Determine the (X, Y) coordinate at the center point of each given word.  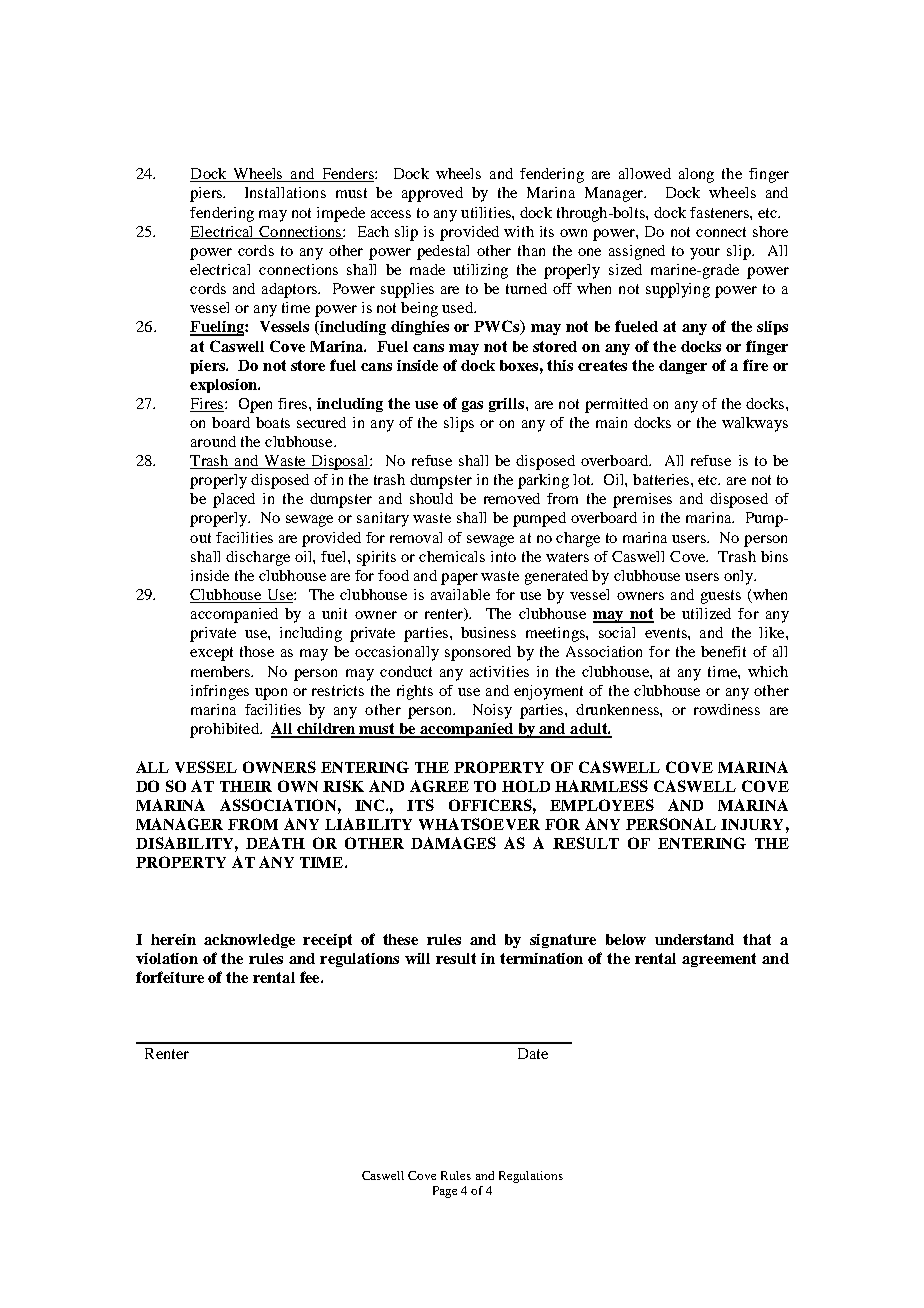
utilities (487, 212)
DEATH (275, 843)
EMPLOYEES (602, 805)
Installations (285, 192)
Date (533, 1053)
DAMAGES (453, 843)
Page (445, 1192)
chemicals (452, 556)
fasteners (720, 212)
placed (234, 500)
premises (642, 500)
